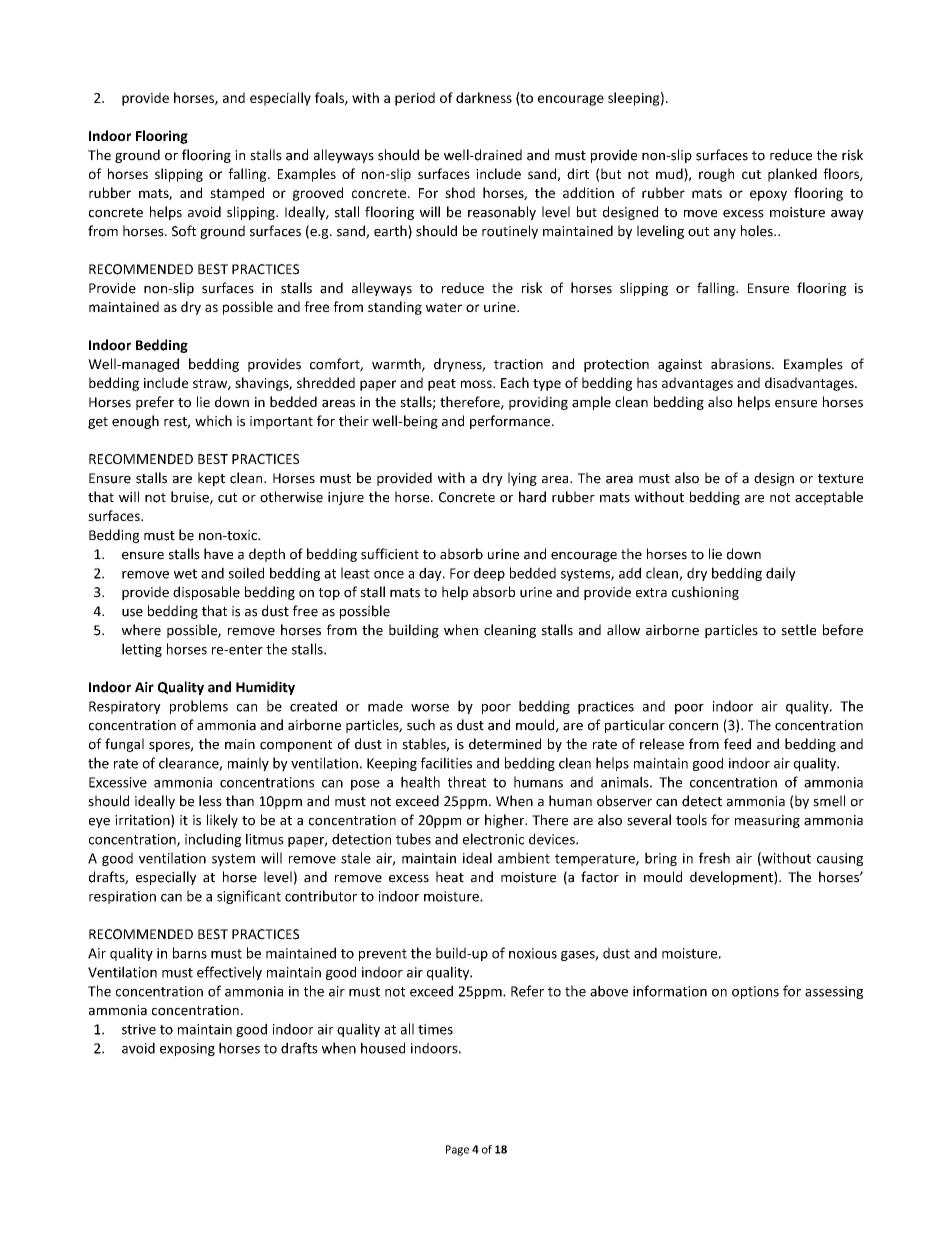  Describe the element at coordinates (767, 821) in the screenshot. I see `measuring` at that location.
